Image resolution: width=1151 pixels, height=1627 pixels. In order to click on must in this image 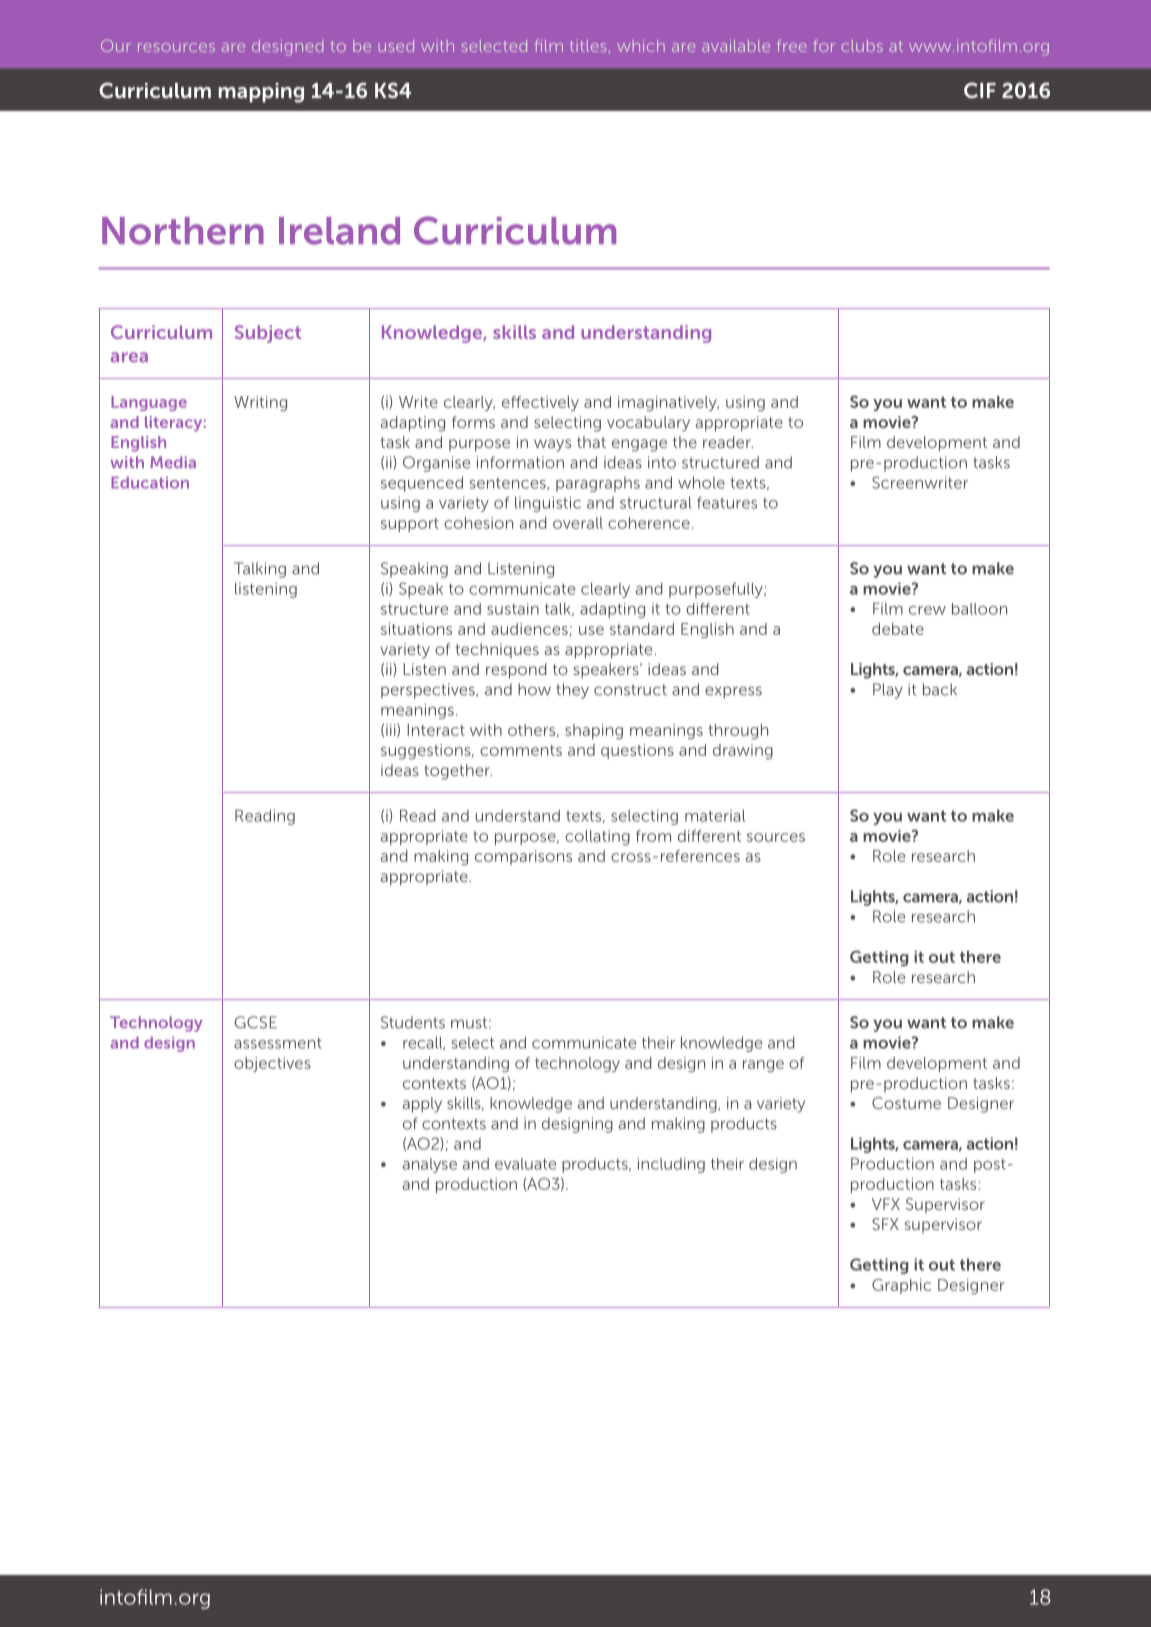, I will do `click(470, 1023)`.
